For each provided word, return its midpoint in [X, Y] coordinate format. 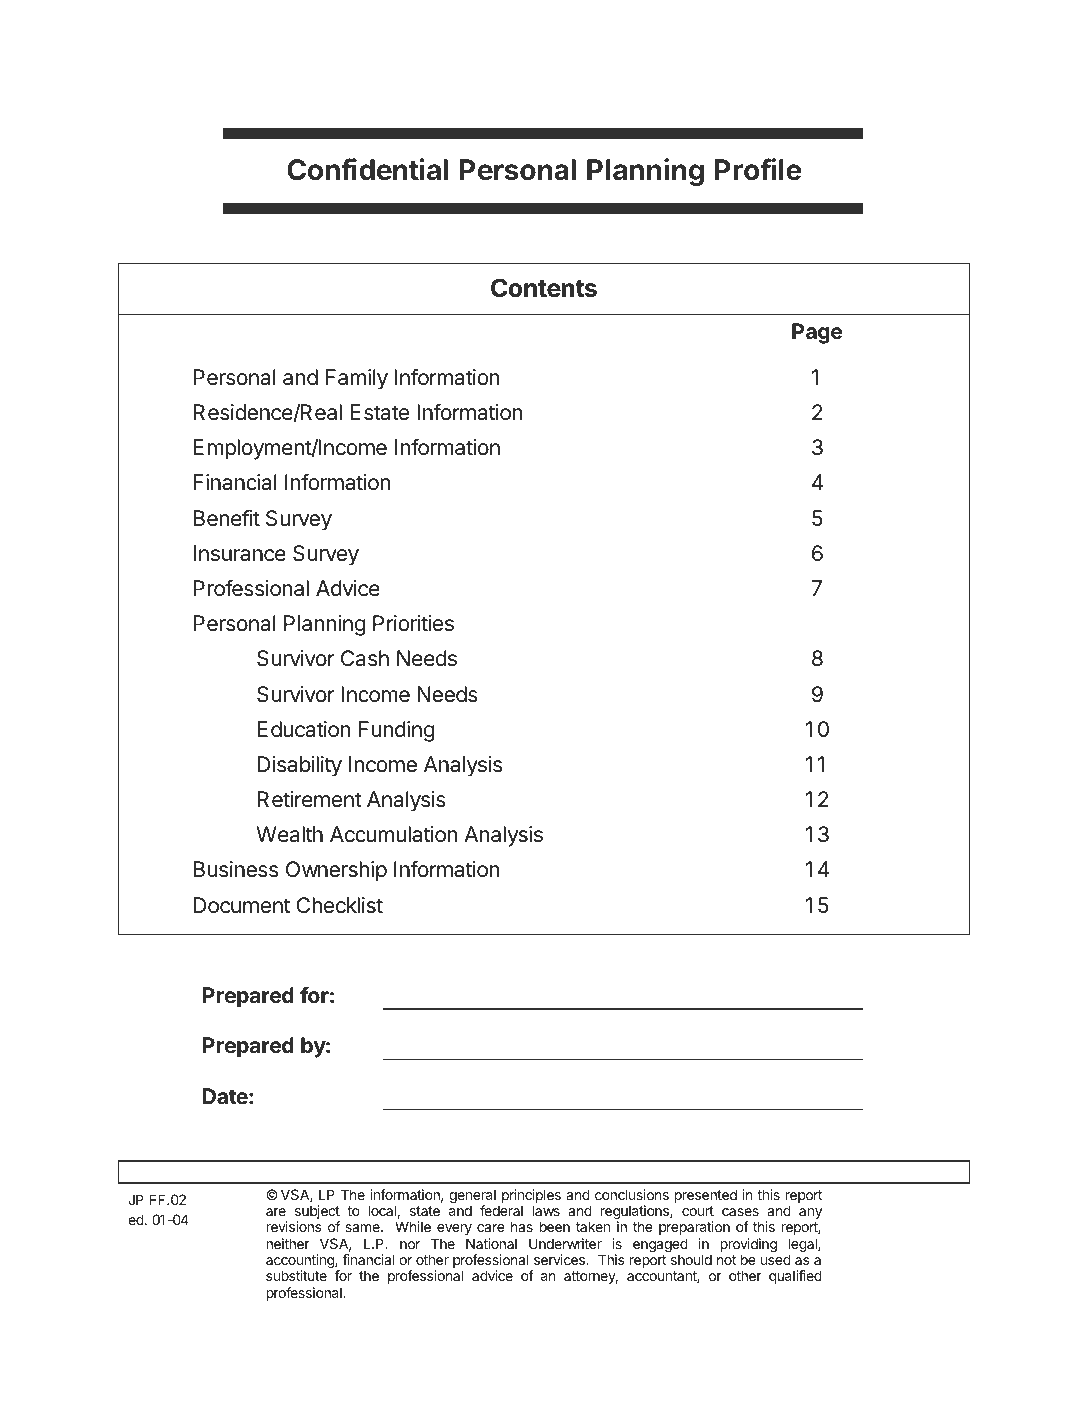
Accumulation [394, 834]
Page [817, 333]
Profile [758, 169]
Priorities [413, 623]
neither [288, 1243]
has [522, 1226]
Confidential [367, 169]
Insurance [240, 553]
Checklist [339, 905]
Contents [544, 287]
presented [706, 1196]
